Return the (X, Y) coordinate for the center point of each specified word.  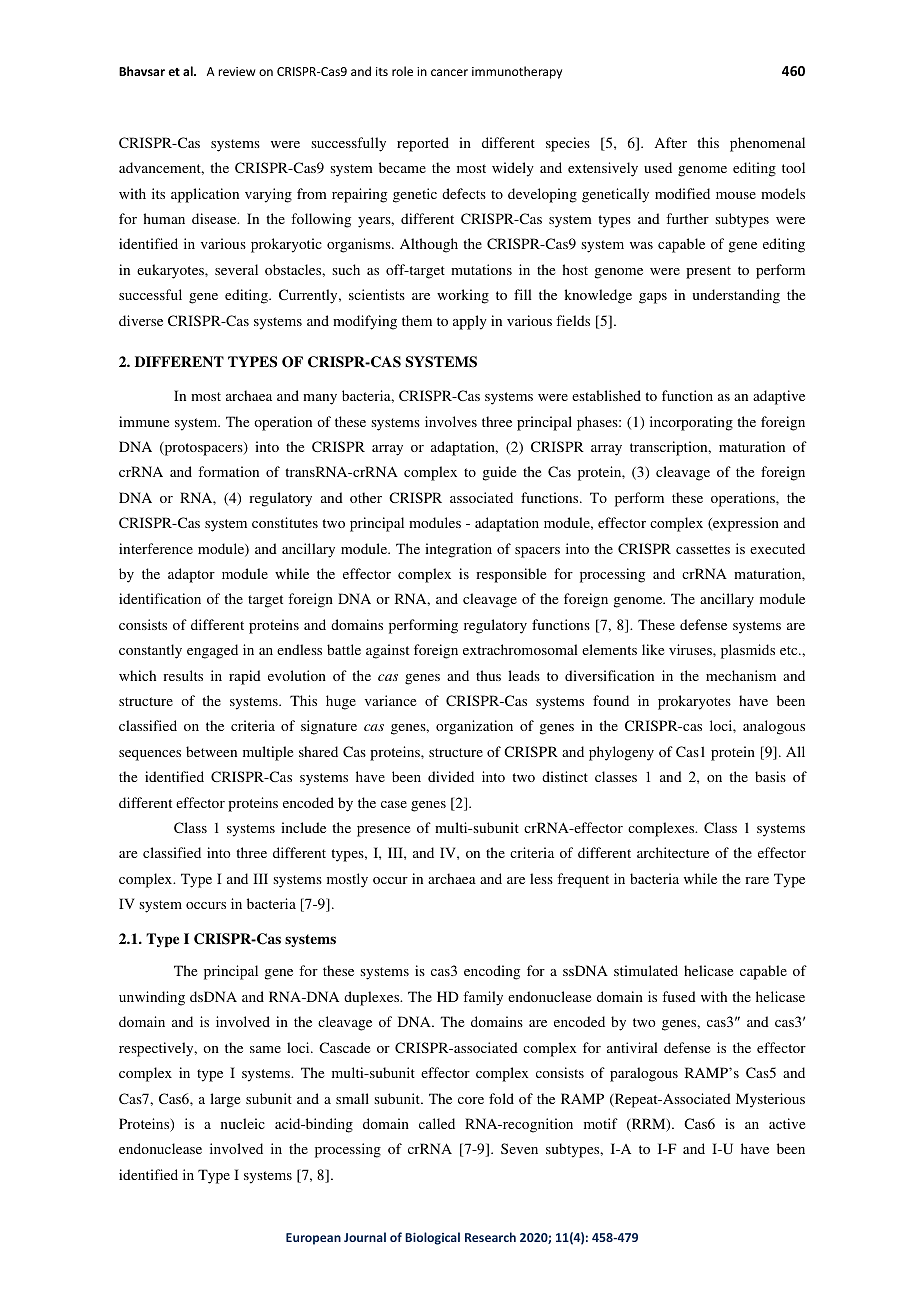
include (303, 827)
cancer (449, 72)
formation (228, 471)
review (236, 71)
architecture (673, 852)
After (671, 142)
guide (499, 473)
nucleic (243, 1123)
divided (451, 776)
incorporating (691, 423)
